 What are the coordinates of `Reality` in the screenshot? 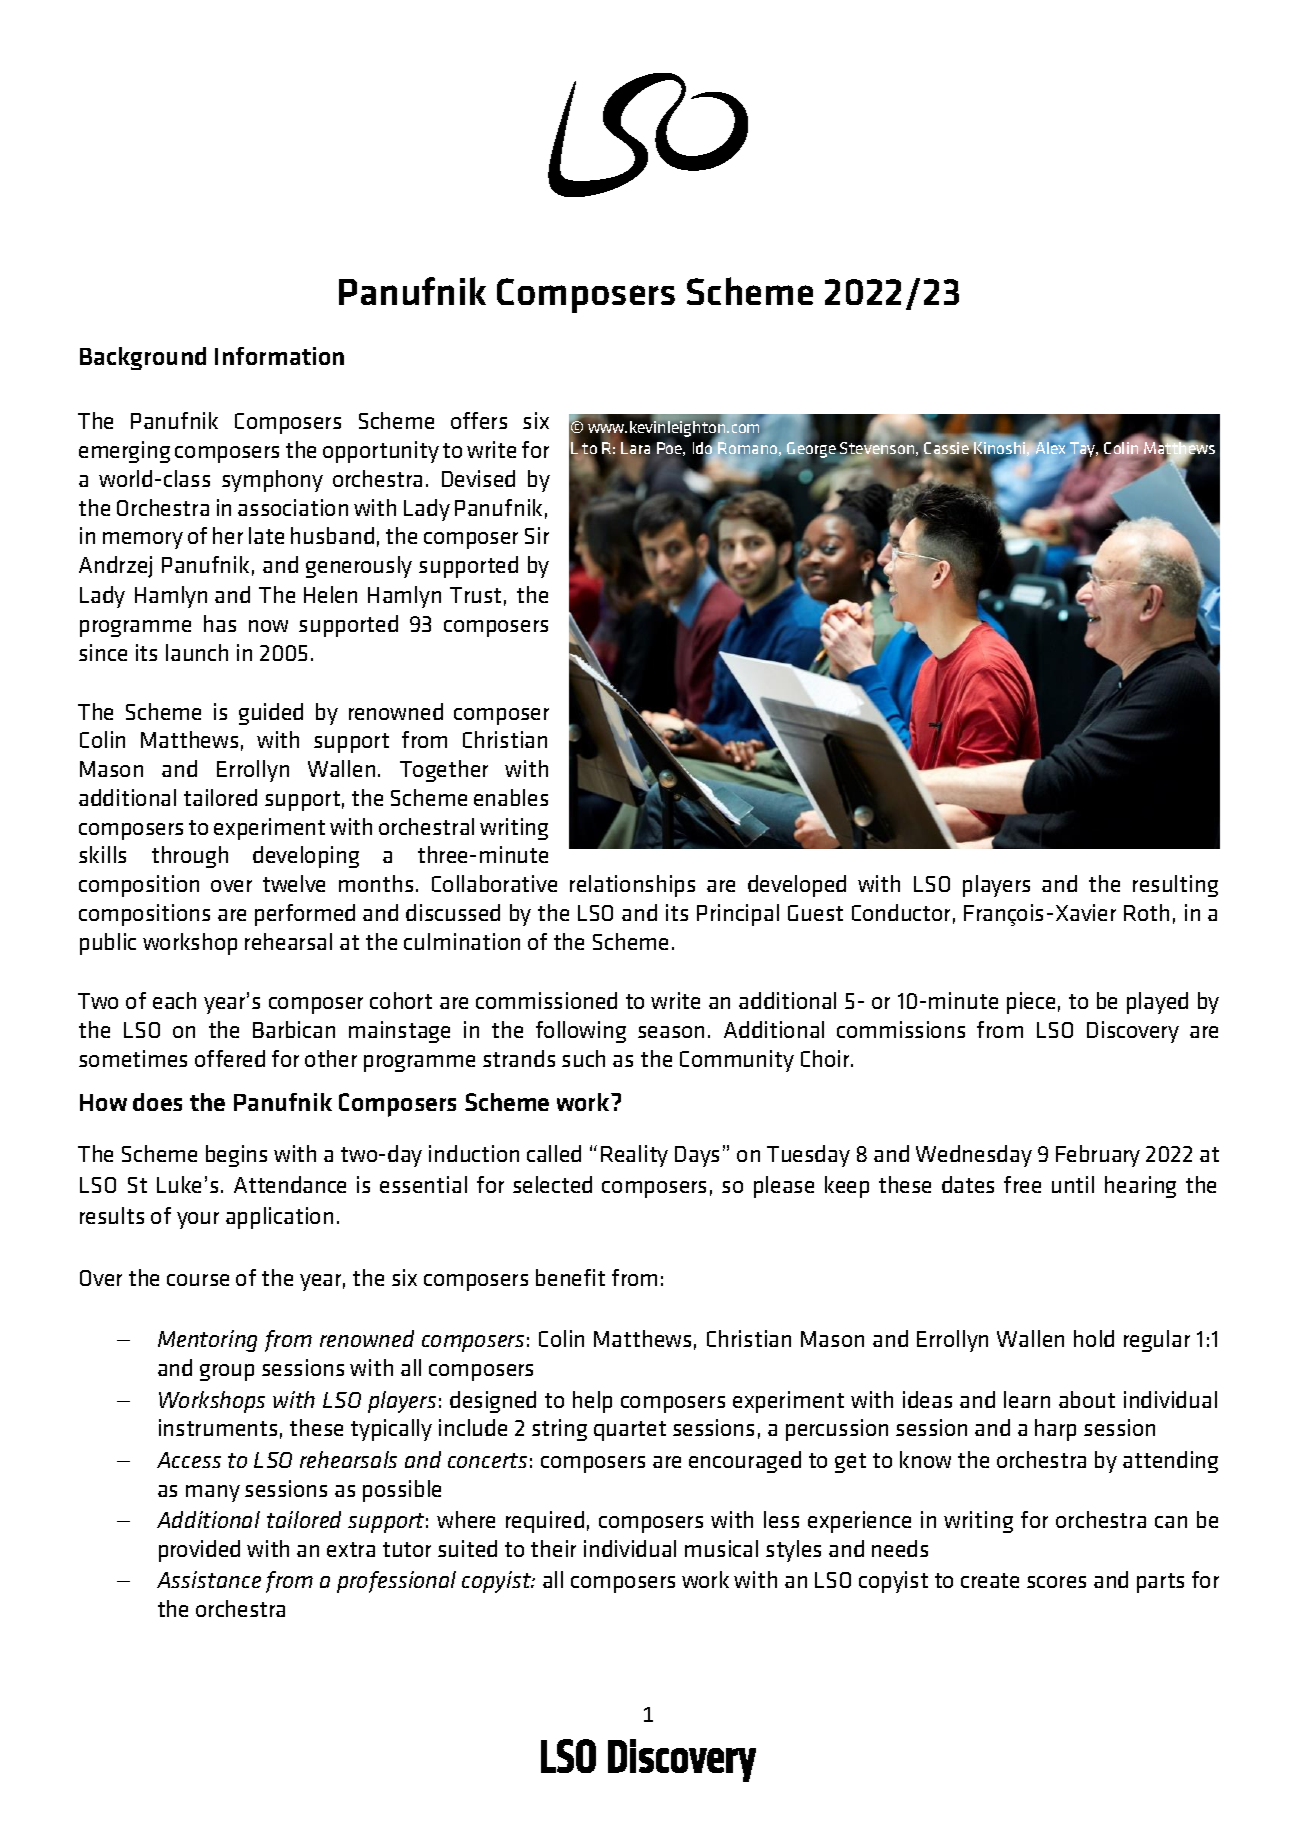 It's located at (634, 1156).
